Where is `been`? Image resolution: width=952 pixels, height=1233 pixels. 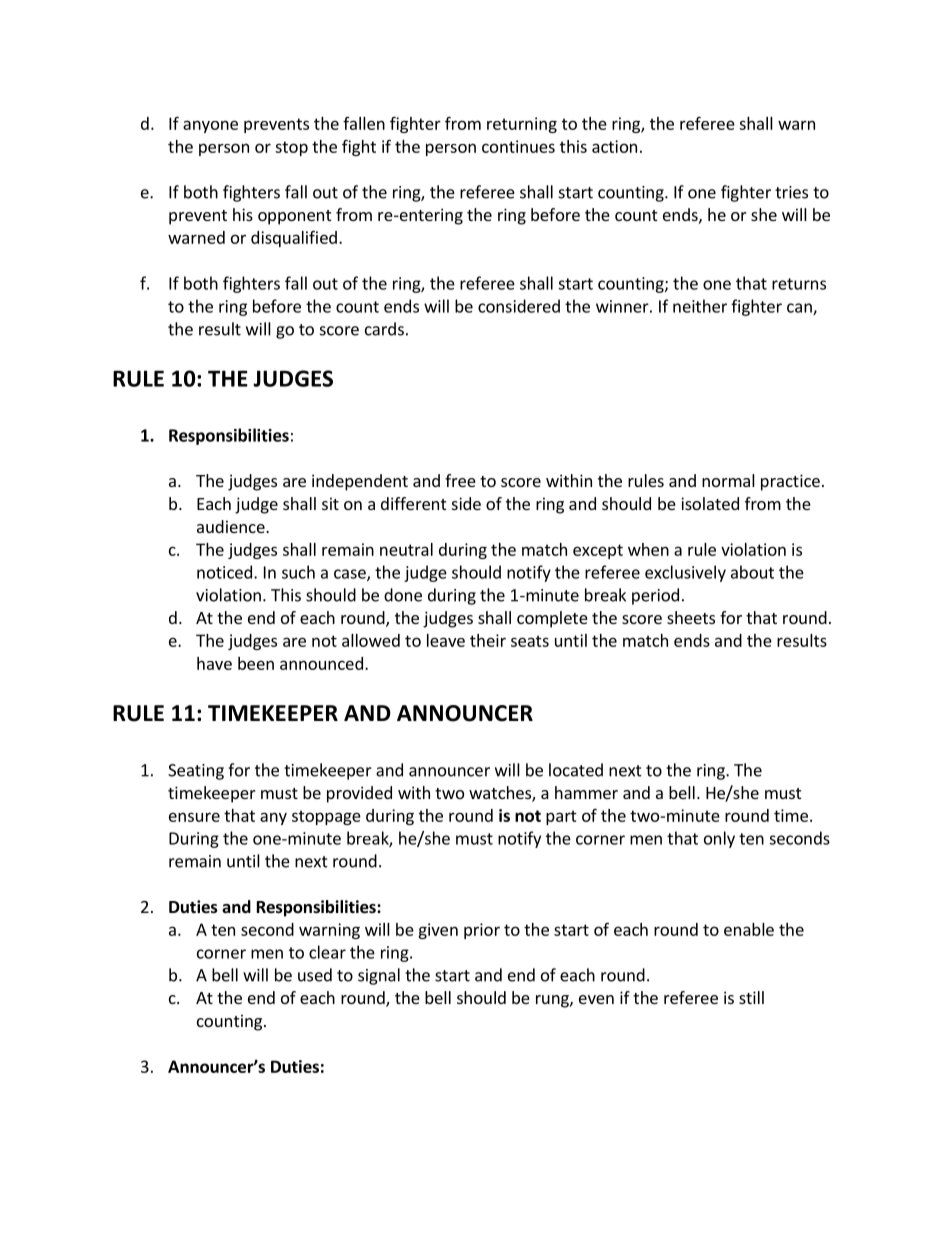 been is located at coordinates (256, 663).
